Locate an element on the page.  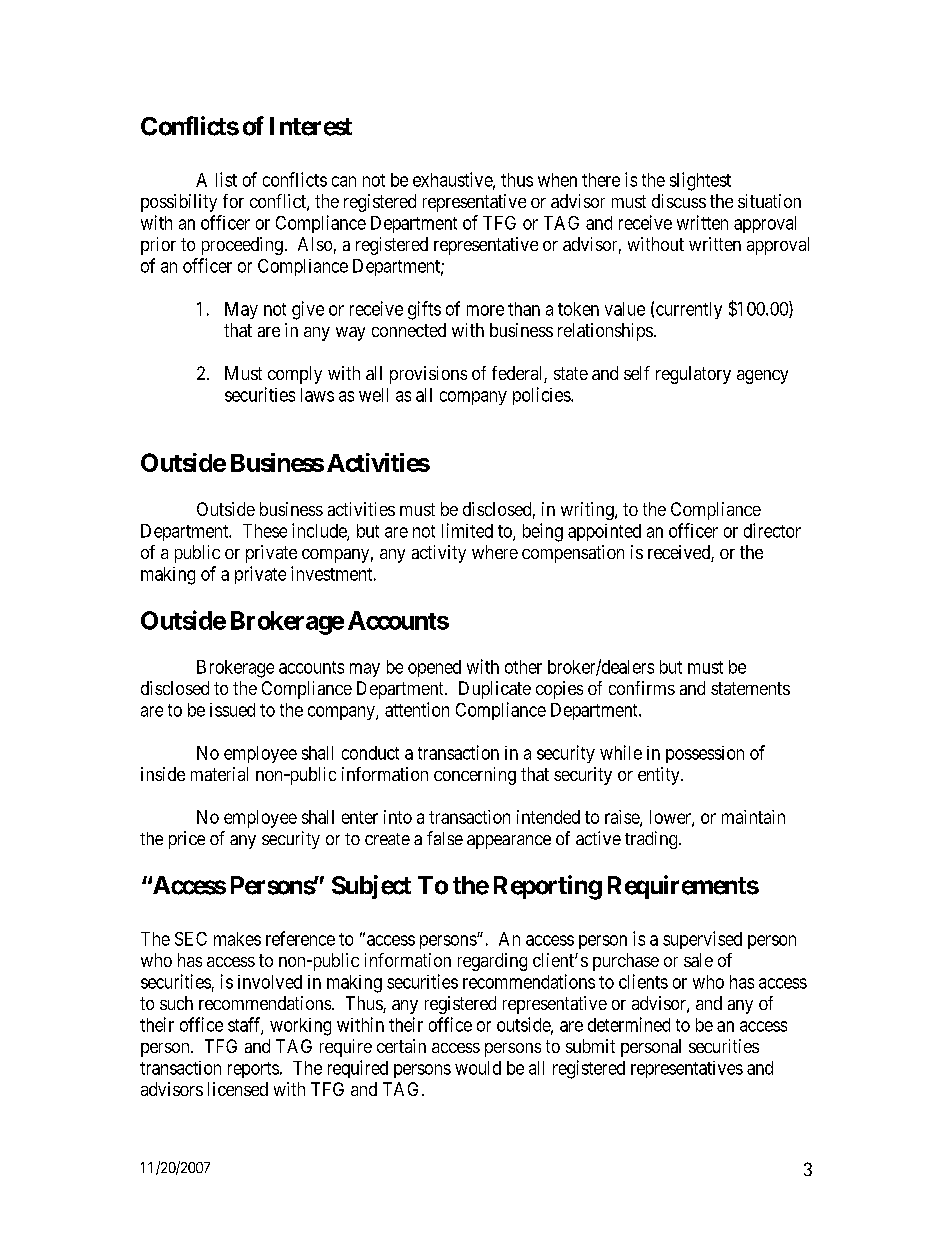
comply is located at coordinates (295, 375).
